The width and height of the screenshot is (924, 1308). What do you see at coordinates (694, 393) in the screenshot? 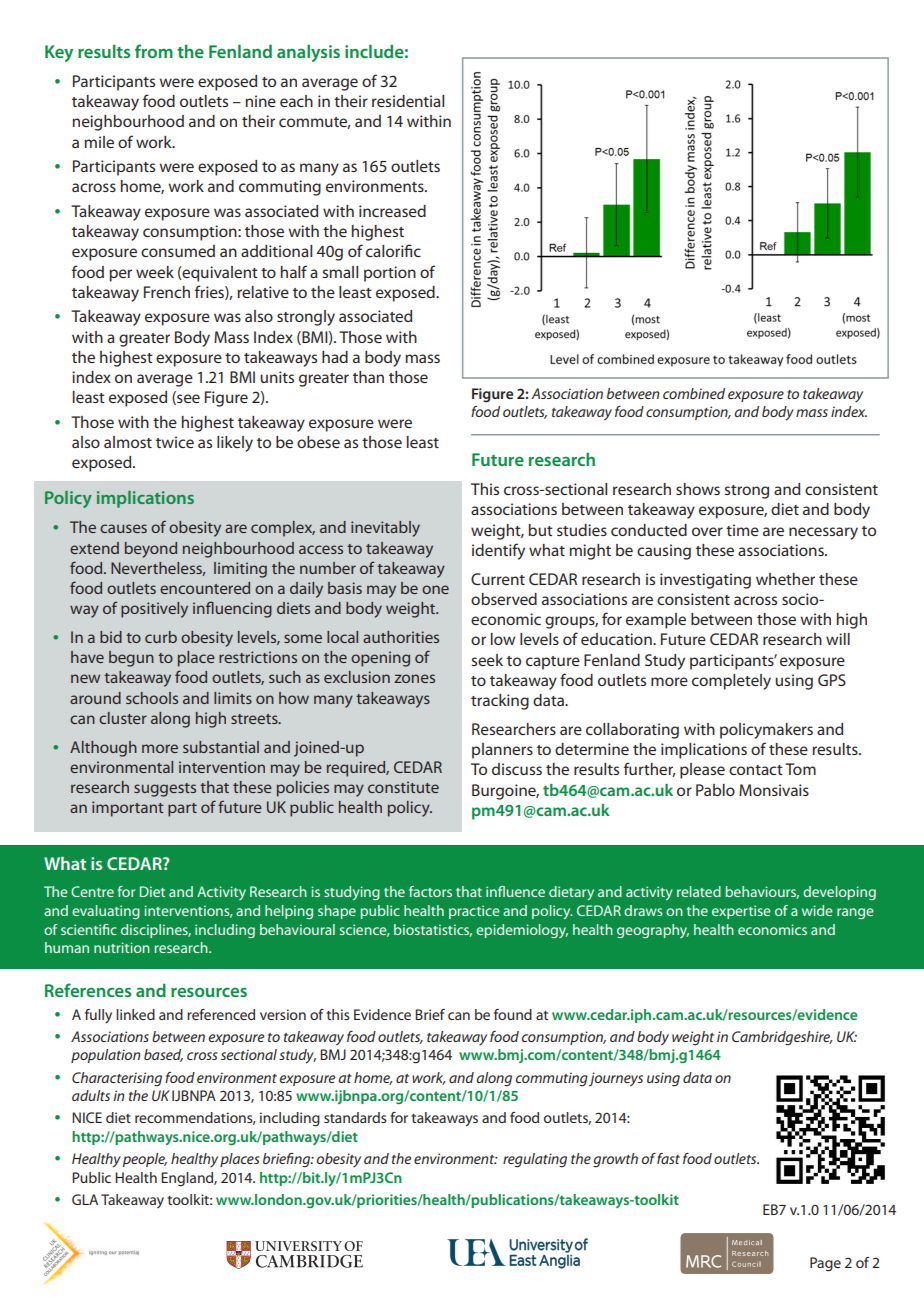
I see `combined` at bounding box center [694, 393].
